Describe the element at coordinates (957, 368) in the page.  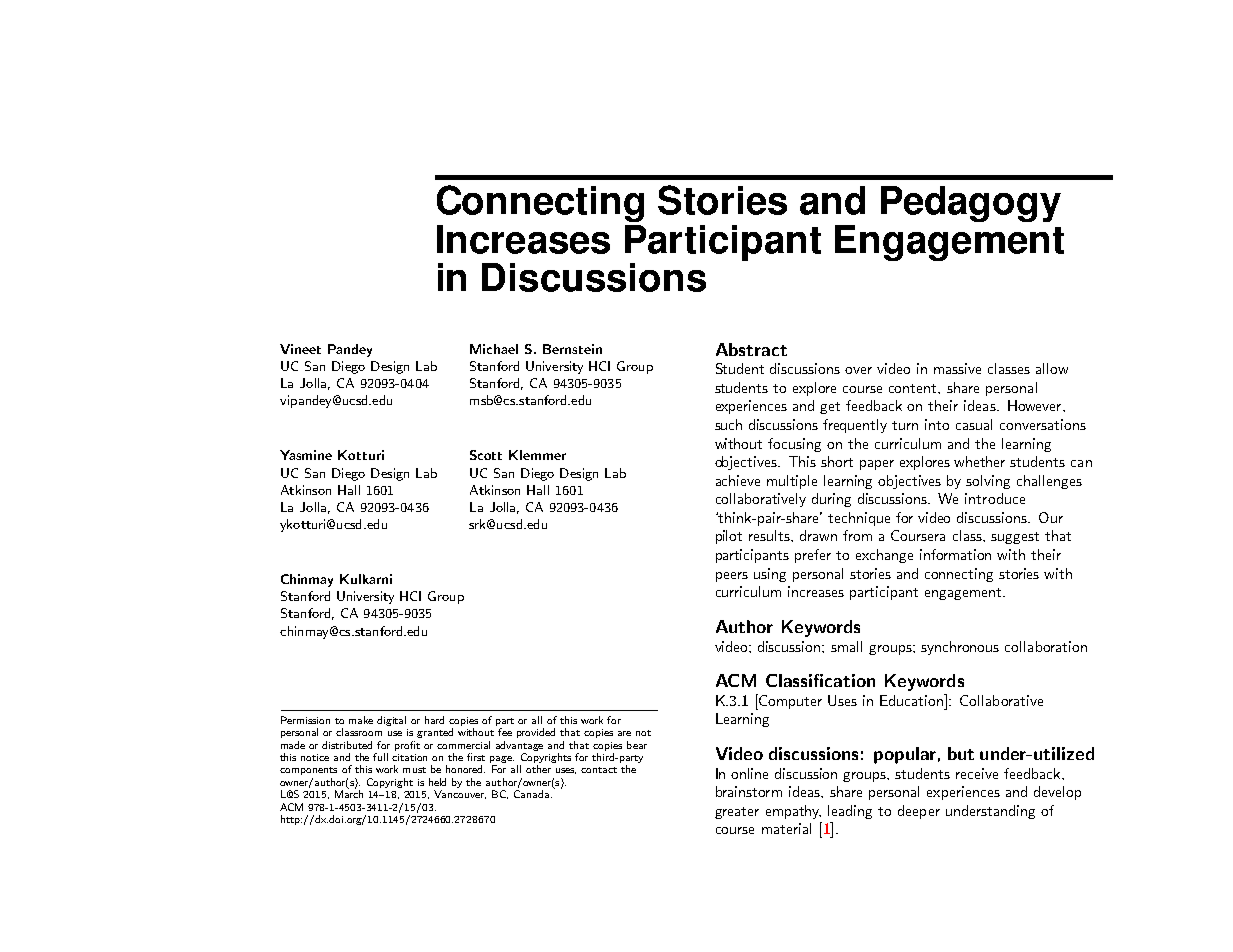
I see `massive` at that location.
